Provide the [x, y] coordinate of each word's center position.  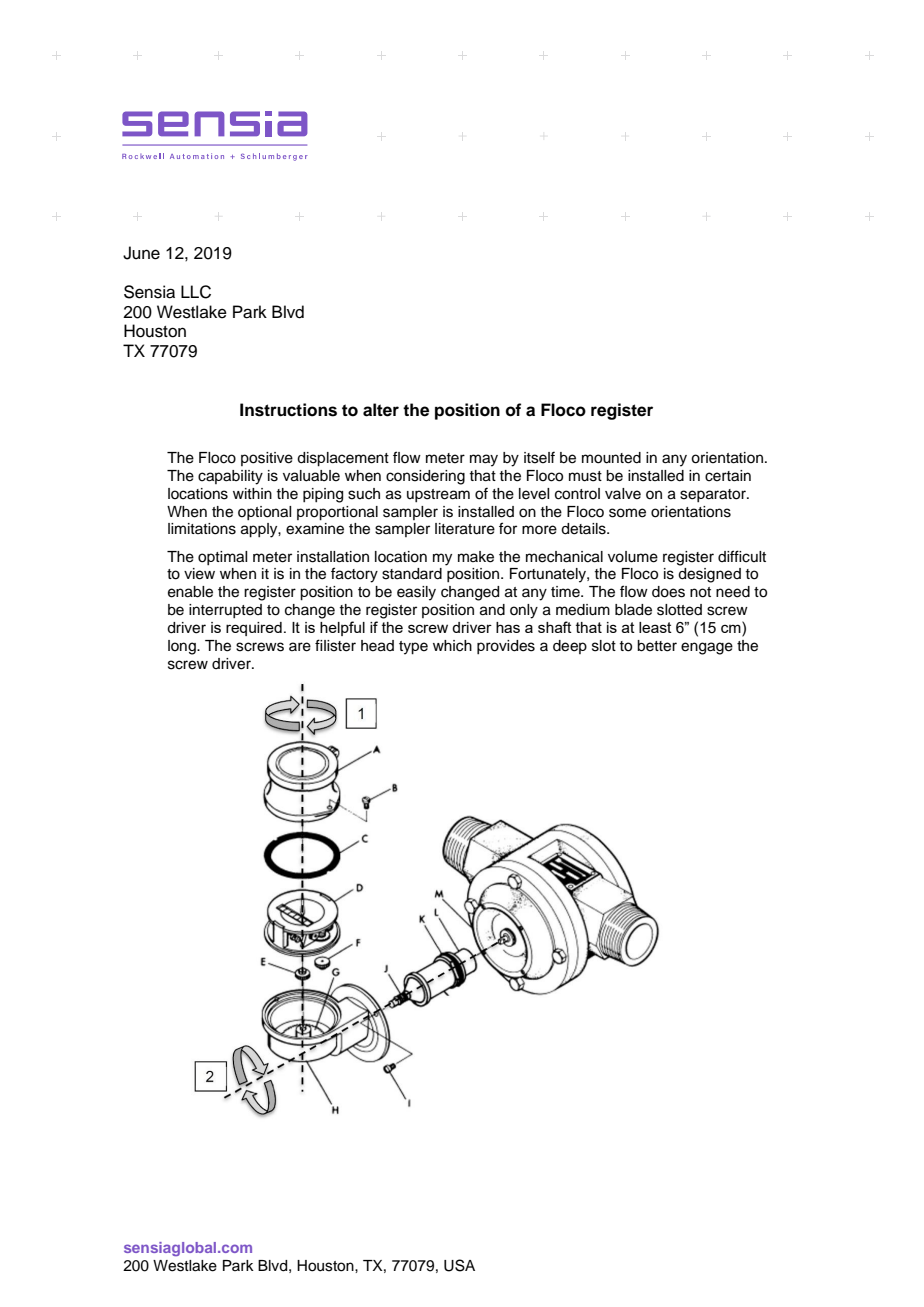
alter [381, 410]
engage [707, 648]
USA [459, 1265]
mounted [611, 458]
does [668, 592]
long [183, 647]
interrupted [225, 611]
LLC [196, 292]
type [413, 648]
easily [416, 593]
